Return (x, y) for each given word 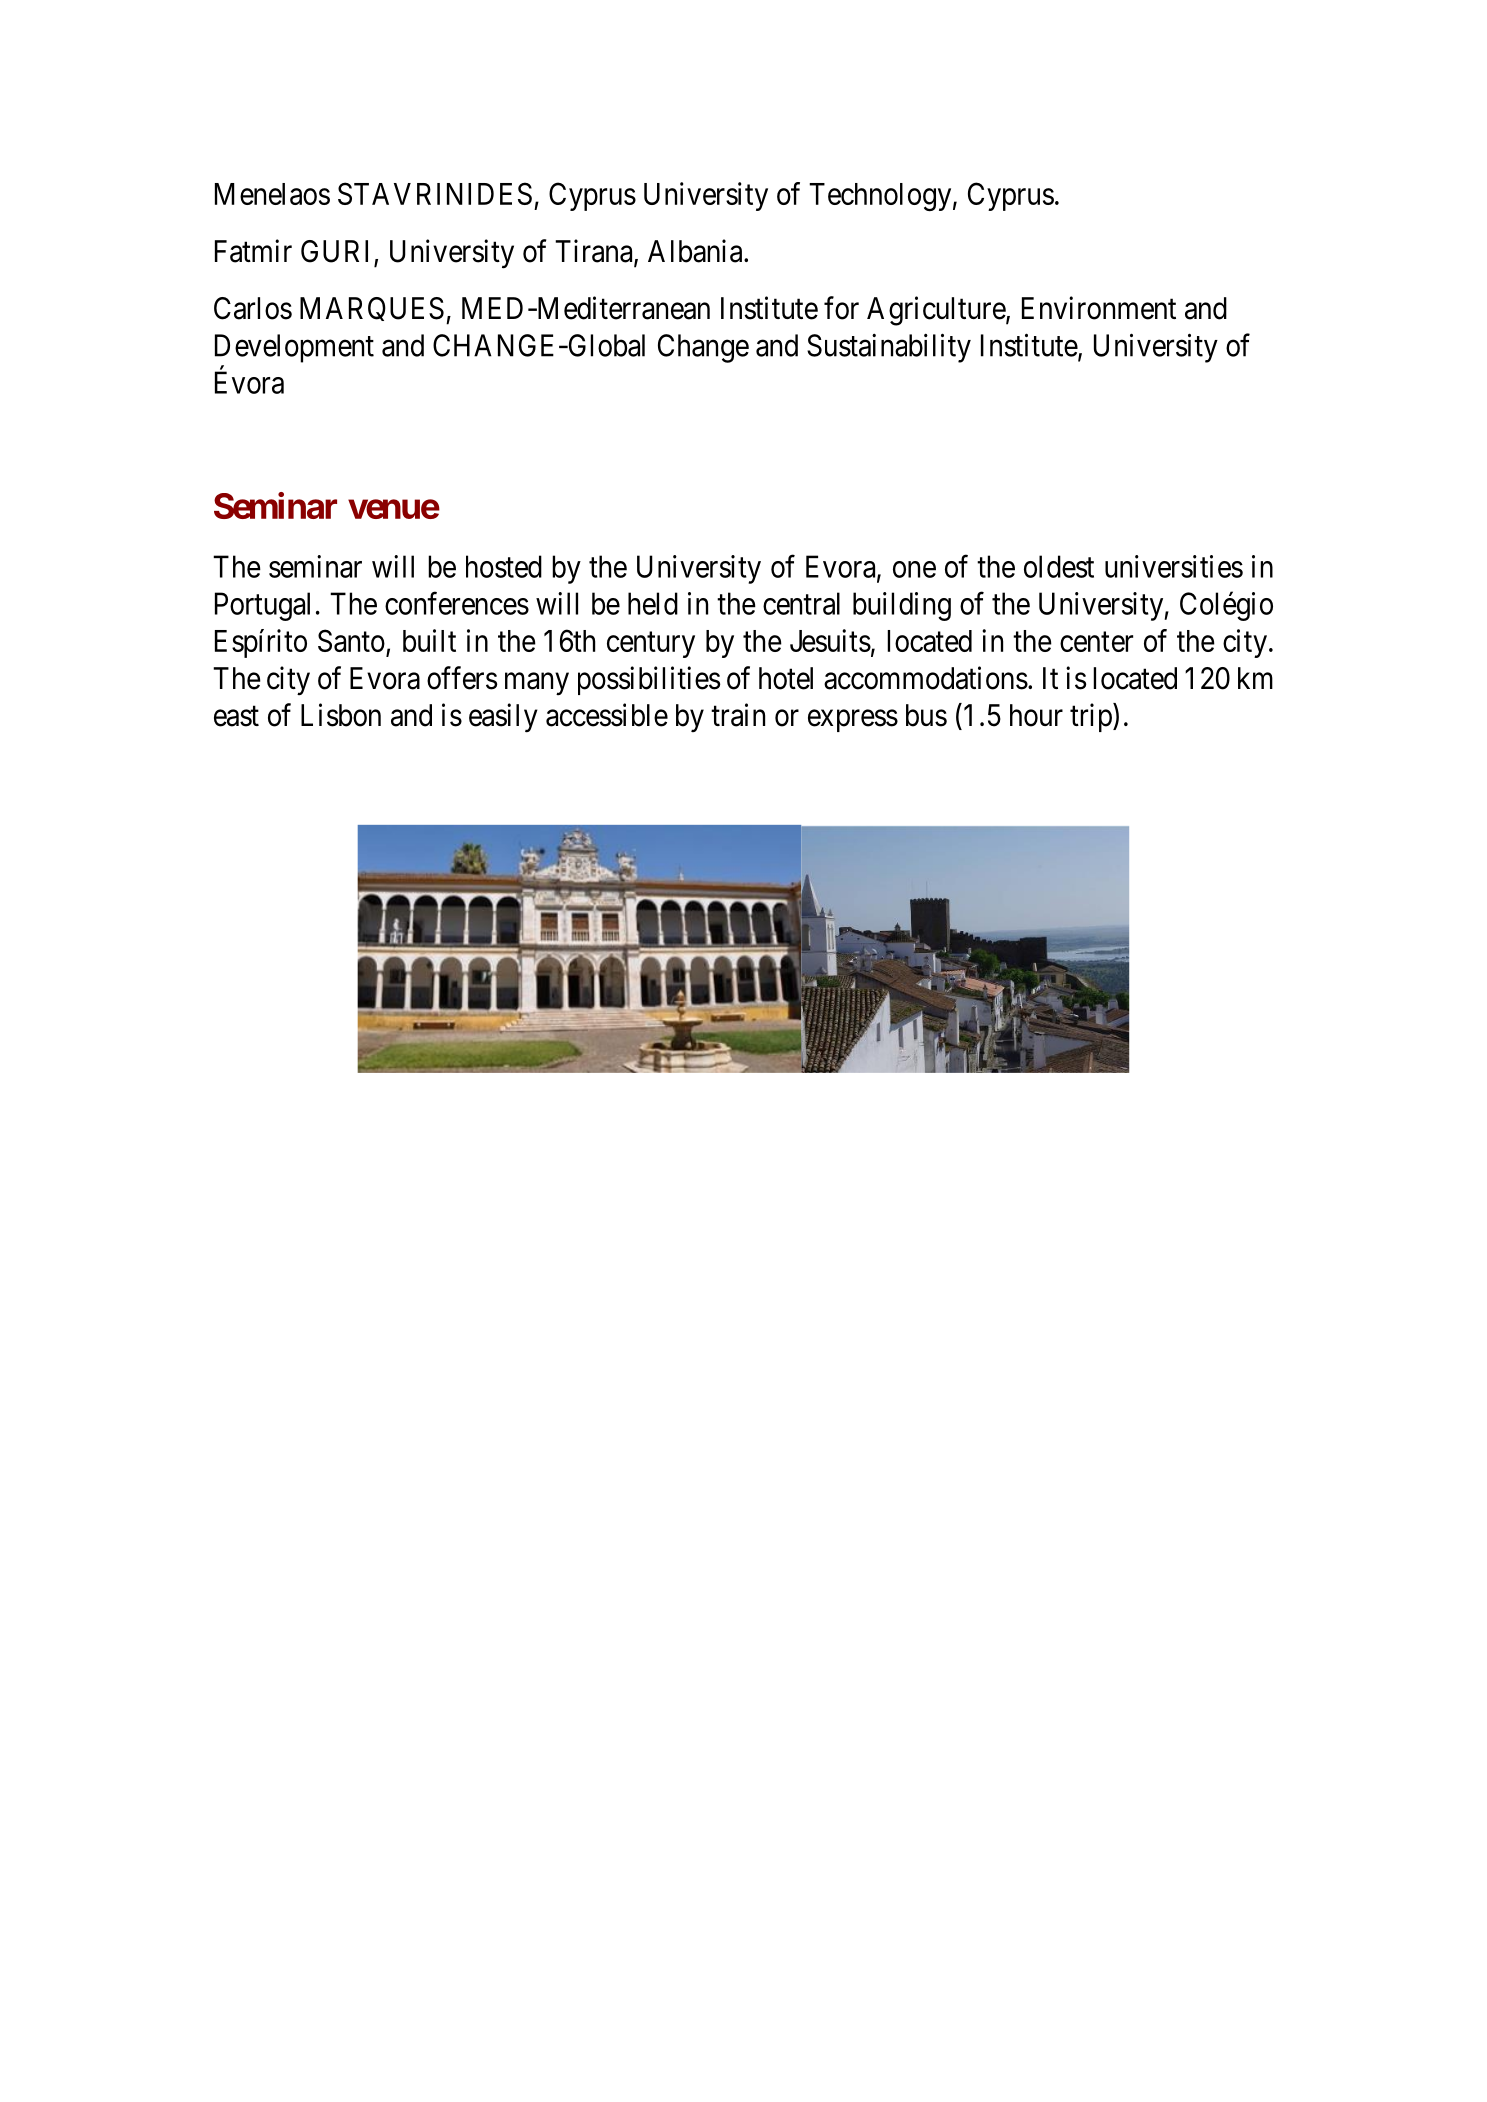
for (841, 308)
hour (1036, 715)
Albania (696, 251)
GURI (338, 252)
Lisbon (341, 715)
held (653, 603)
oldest (1059, 566)
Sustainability (889, 348)
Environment (1099, 308)
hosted (504, 566)
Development (294, 348)
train (738, 715)
